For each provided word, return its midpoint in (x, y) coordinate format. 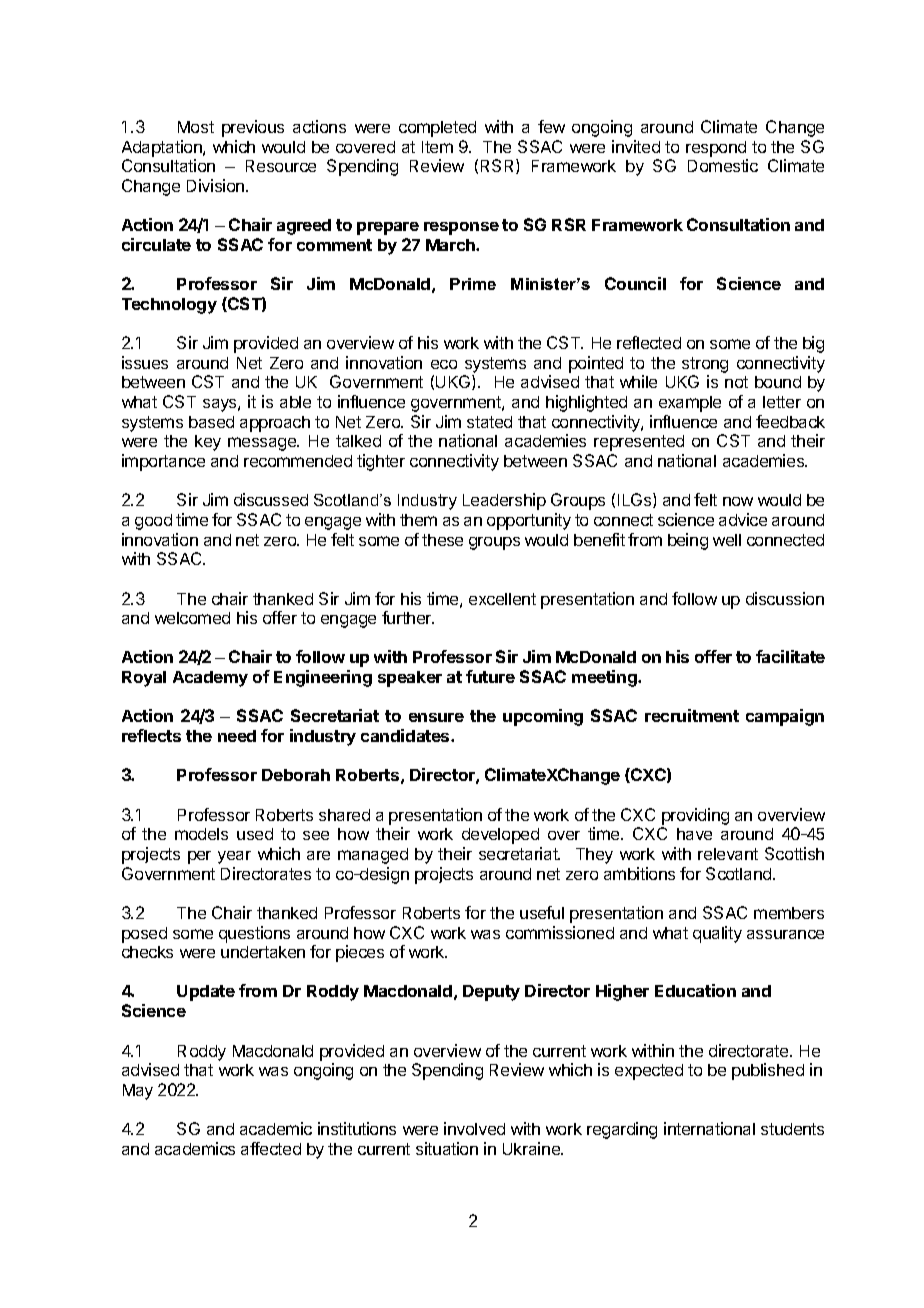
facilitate (790, 656)
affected (271, 1148)
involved (474, 1128)
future (490, 676)
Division (217, 185)
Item (437, 147)
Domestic (723, 165)
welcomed (192, 618)
